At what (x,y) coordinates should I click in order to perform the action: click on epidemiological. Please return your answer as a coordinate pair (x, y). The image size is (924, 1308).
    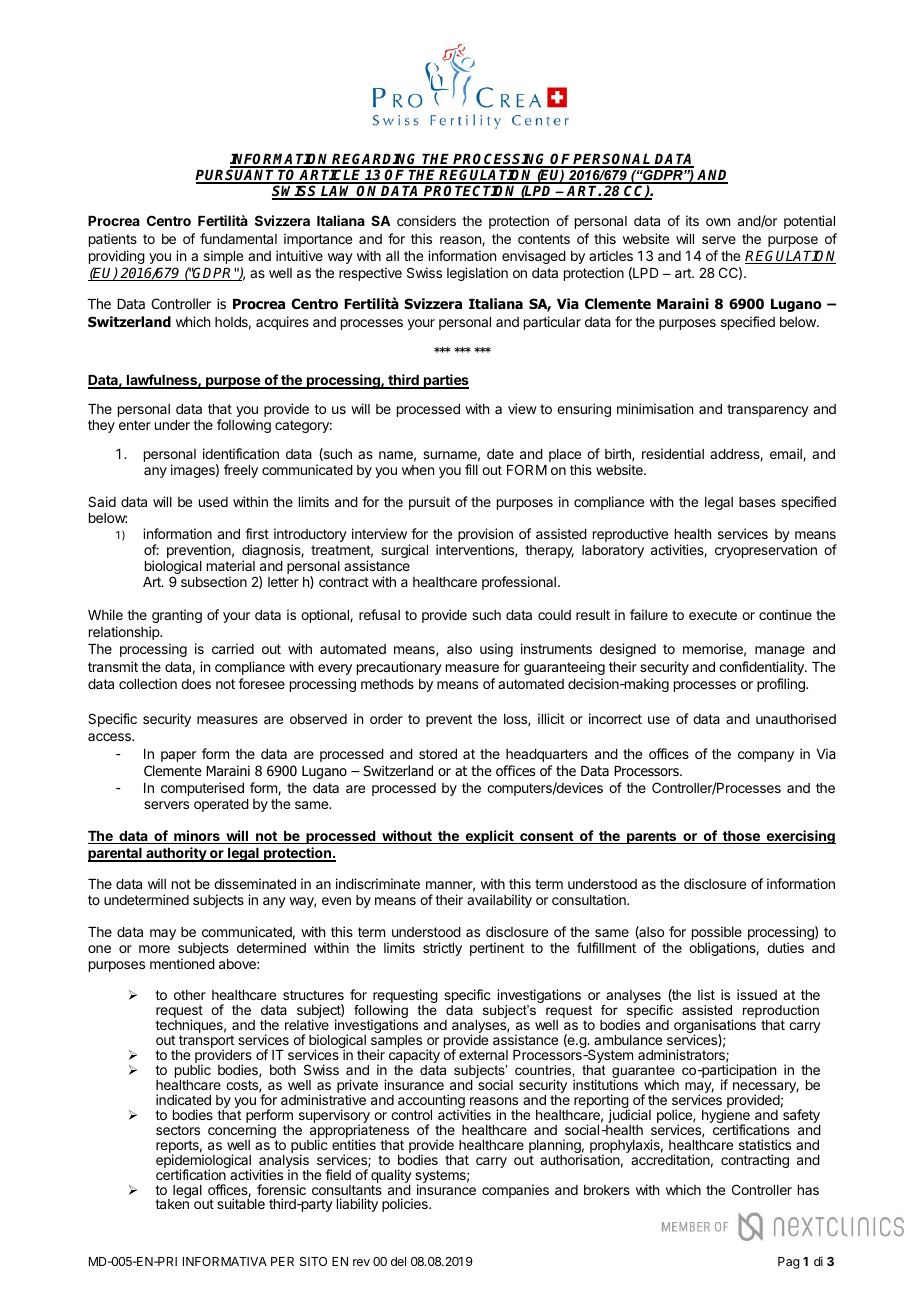
    Looking at the image, I should click on (203, 1161).
